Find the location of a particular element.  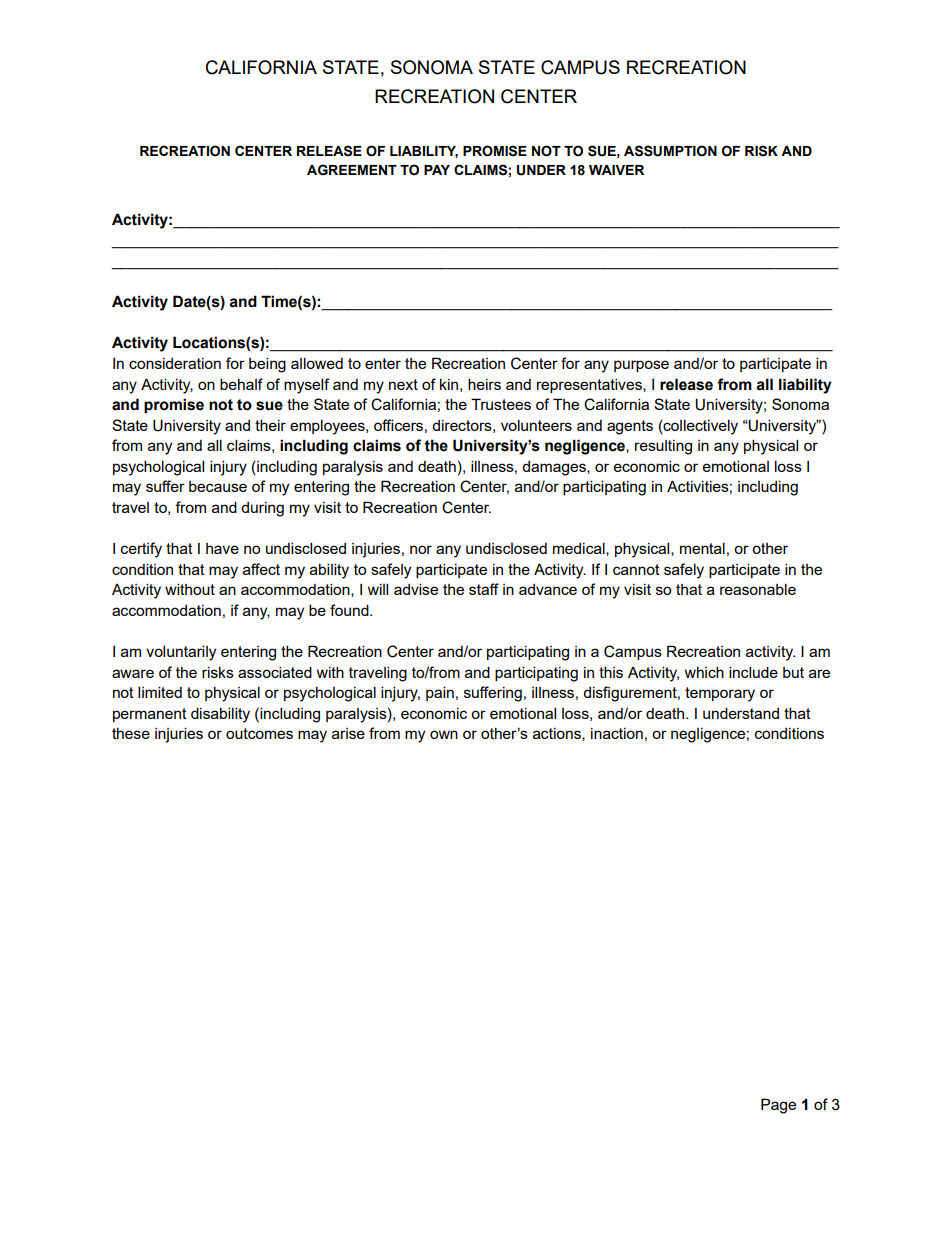

AGREEMENT is located at coordinates (352, 170).
